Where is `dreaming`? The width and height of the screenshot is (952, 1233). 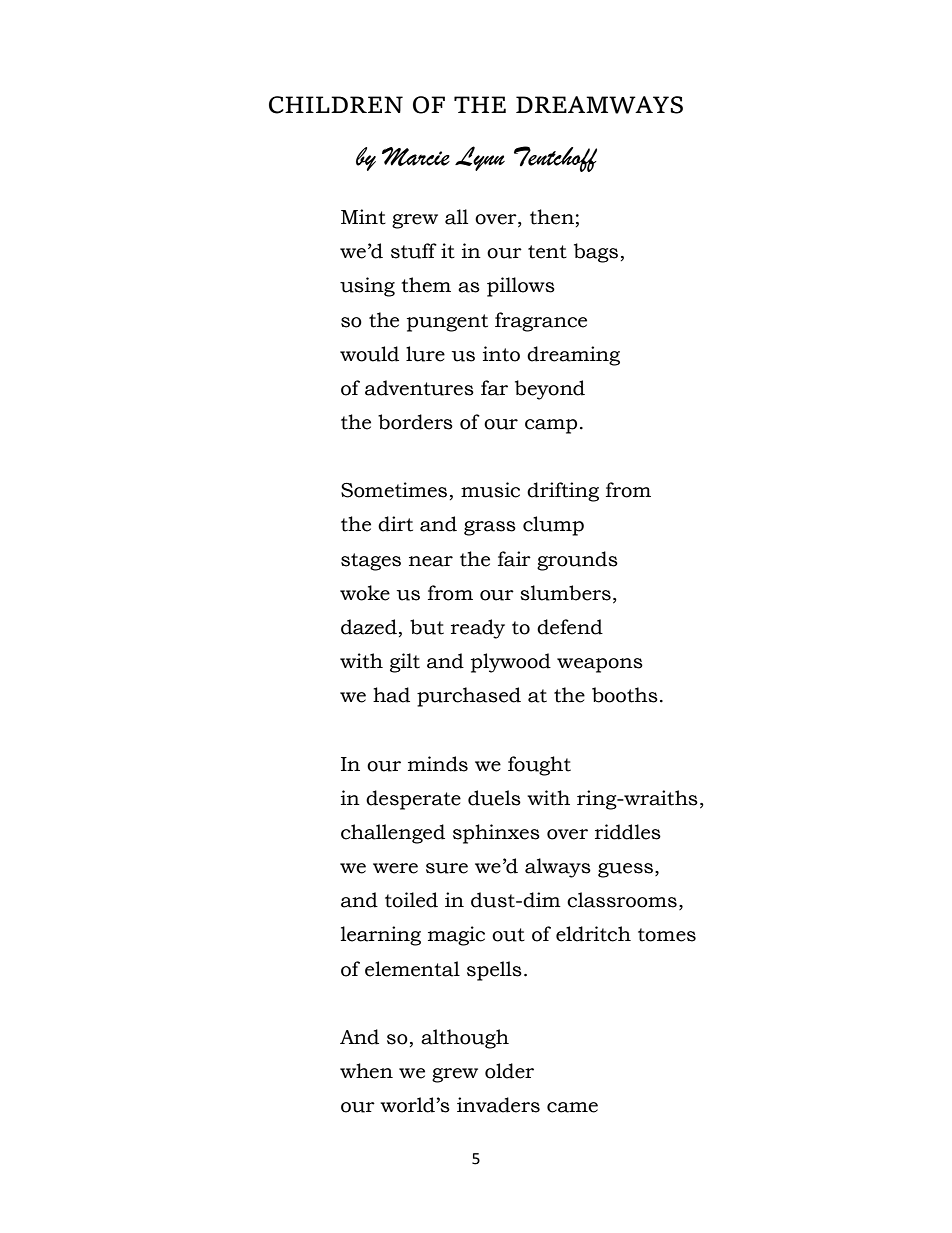
dreaming is located at coordinates (573, 356).
